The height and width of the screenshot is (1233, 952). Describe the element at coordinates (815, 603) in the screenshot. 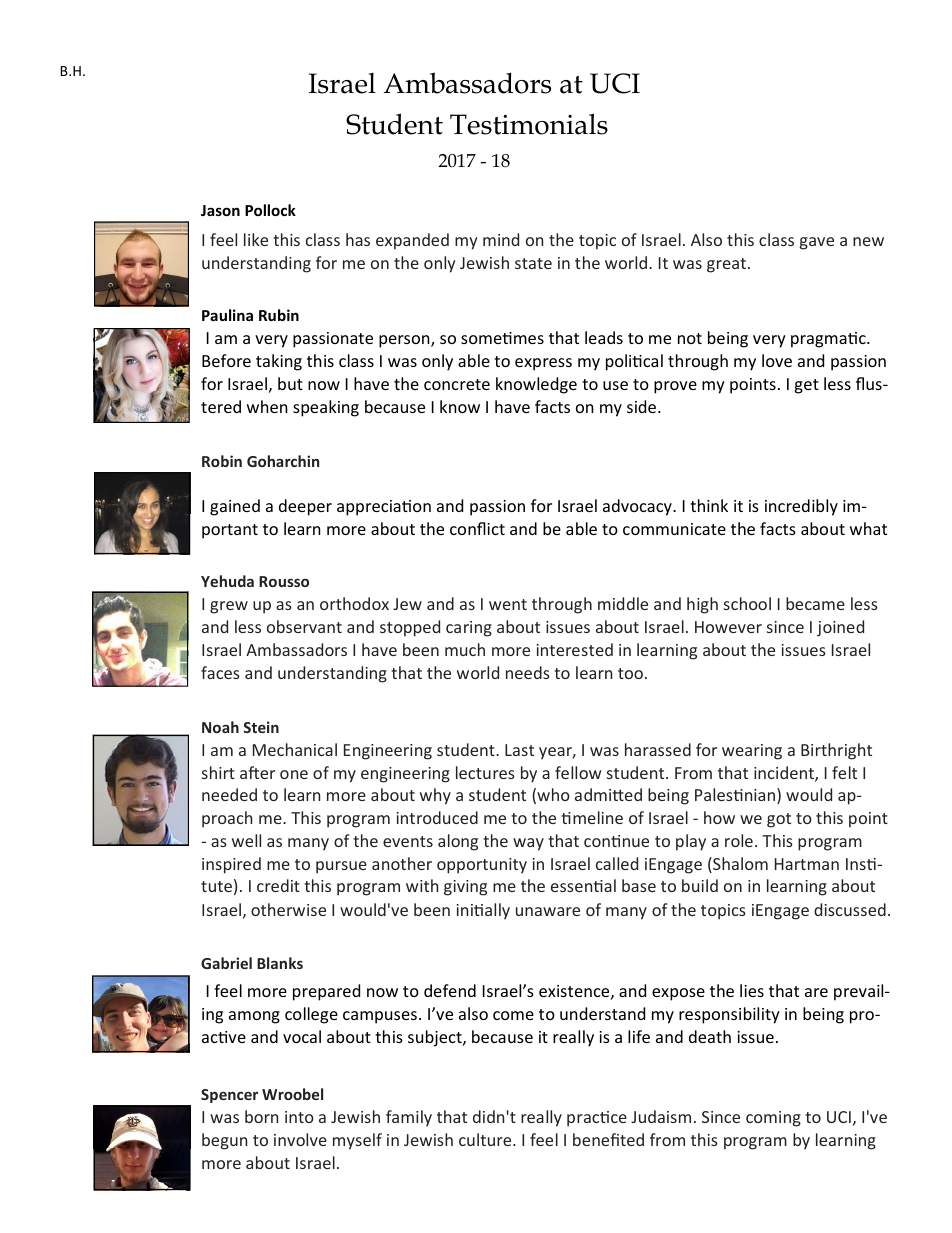

I see `became` at that location.
